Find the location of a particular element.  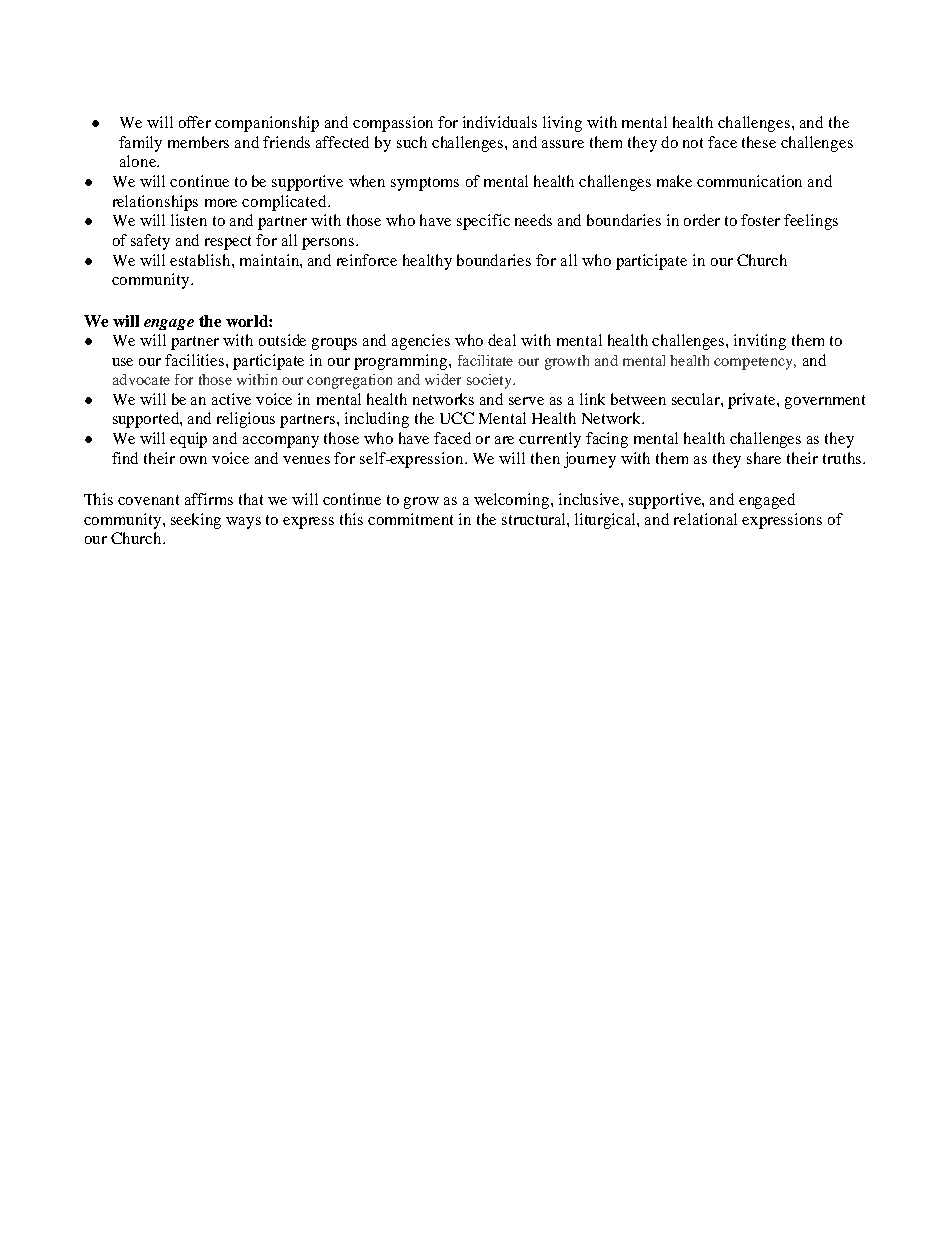

specific is located at coordinates (483, 222).
